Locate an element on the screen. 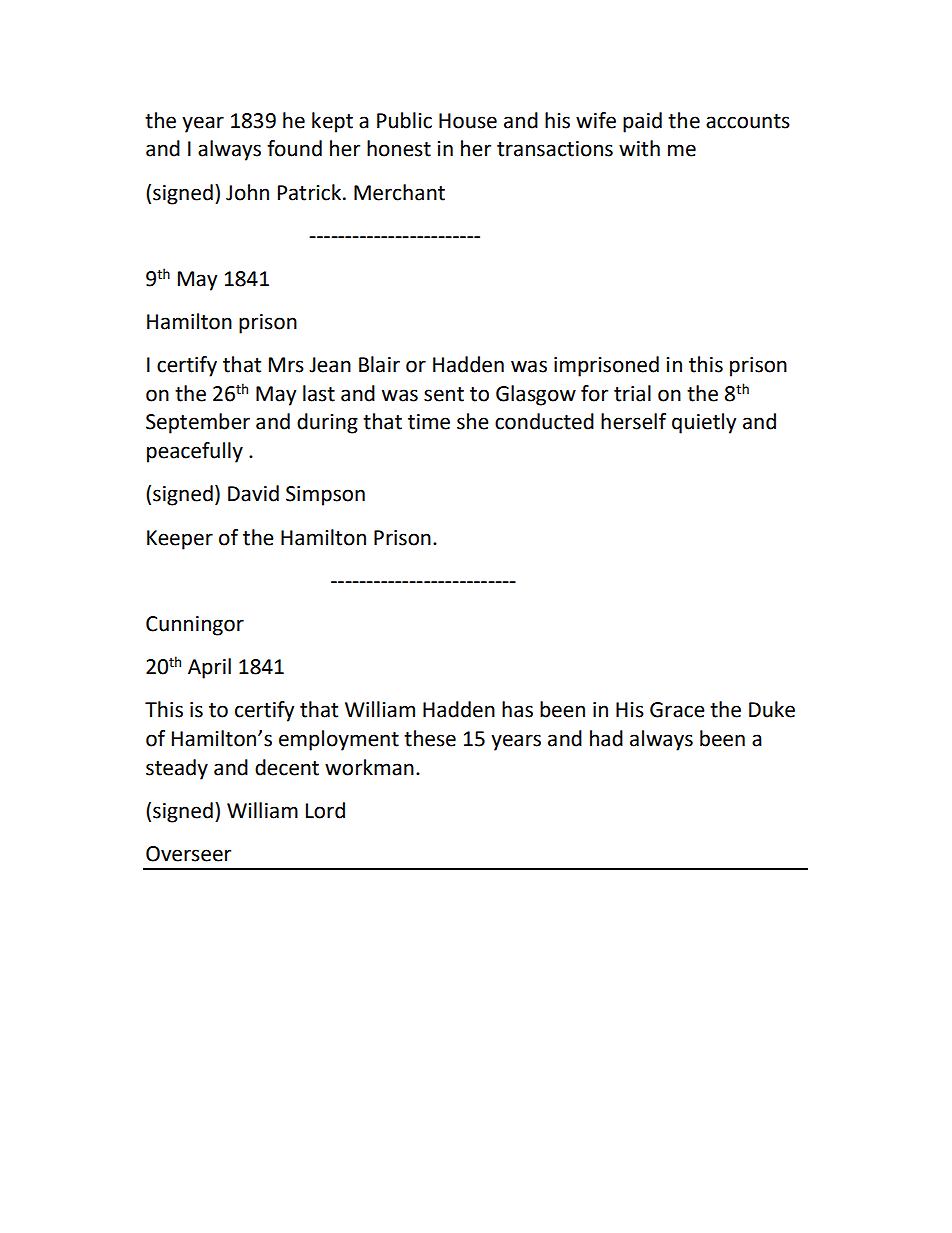 This screenshot has width=952, height=1233. found is located at coordinates (294, 148).
